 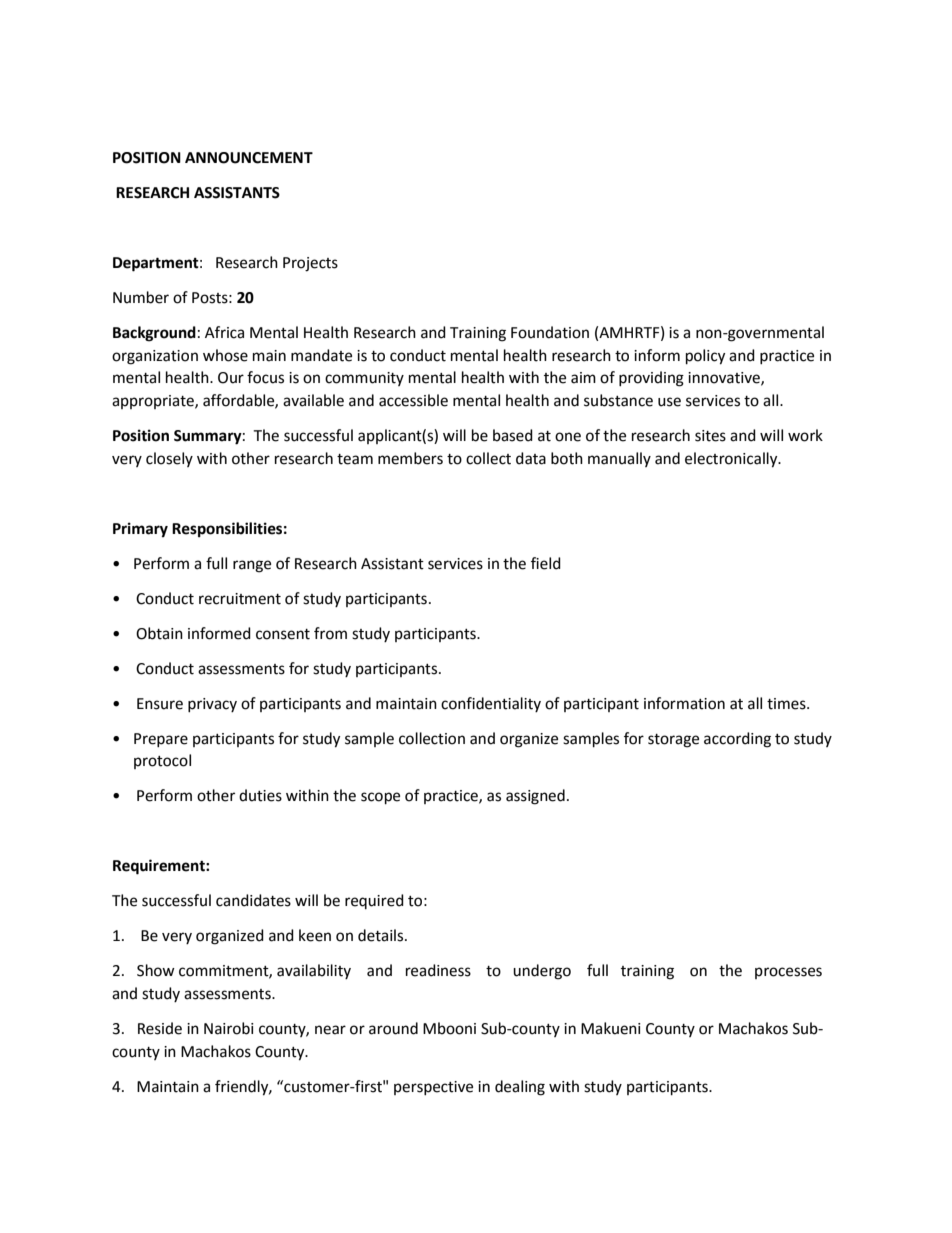 I want to click on ANNOUNCEMENT, so click(x=249, y=158).
